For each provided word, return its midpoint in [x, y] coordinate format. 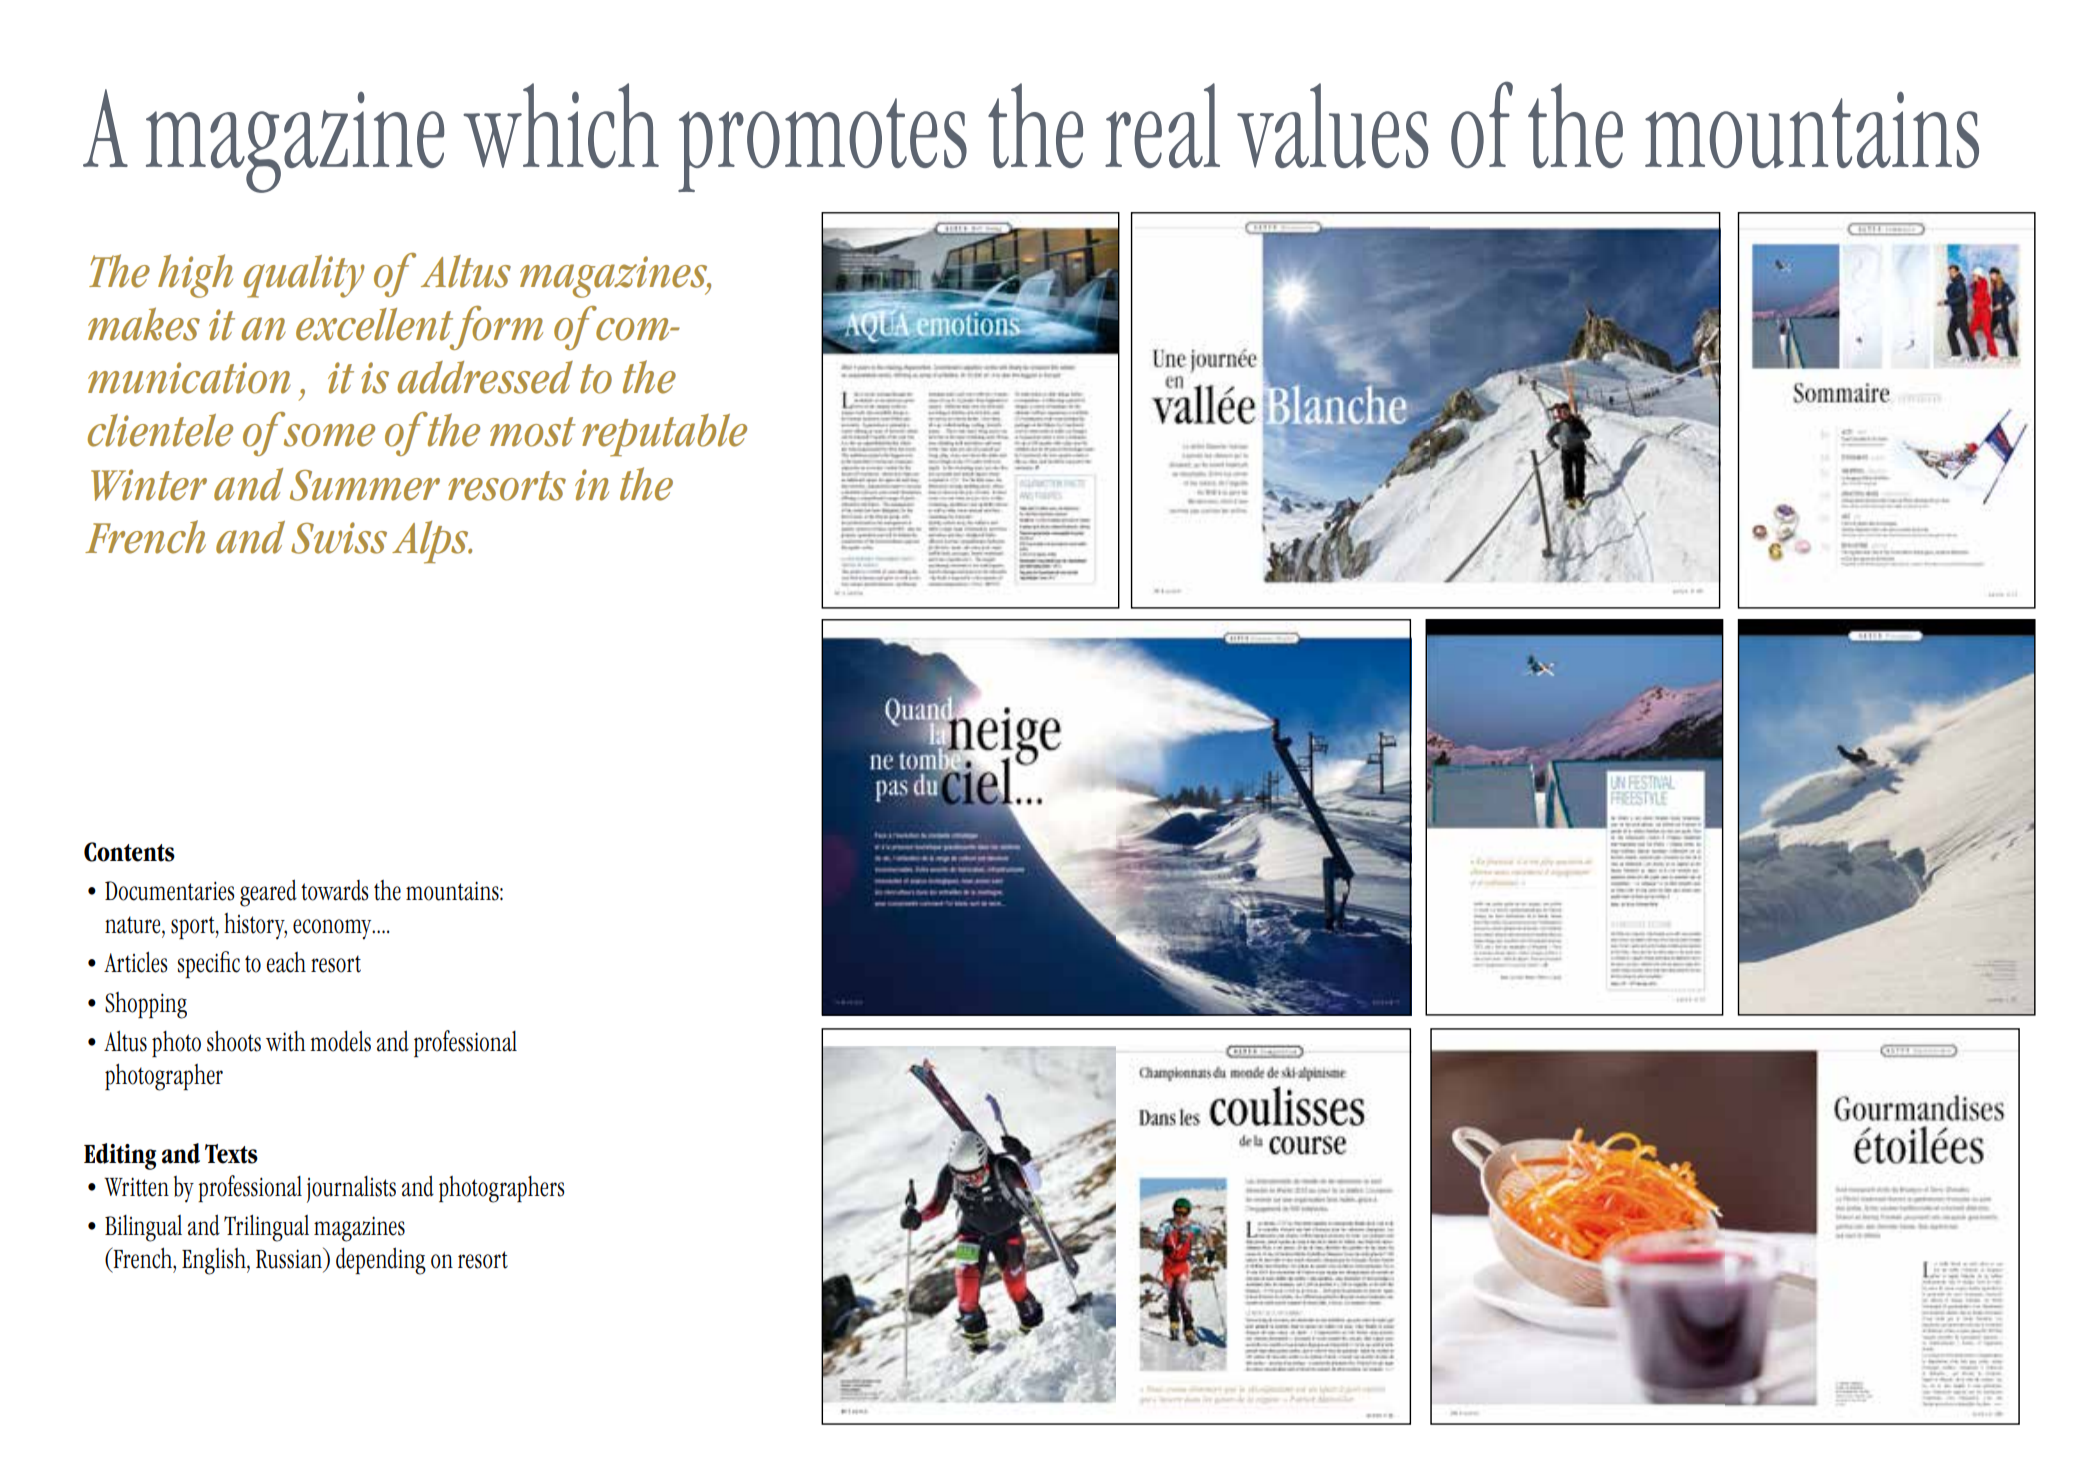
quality [304, 276]
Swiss [339, 538]
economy [333, 929]
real [1162, 125]
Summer [365, 485]
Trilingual [266, 1228]
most [533, 432]
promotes [822, 145]
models [340, 1041]
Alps [431, 542]
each [286, 962]
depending [381, 1261]
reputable [664, 435]
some [329, 435]
